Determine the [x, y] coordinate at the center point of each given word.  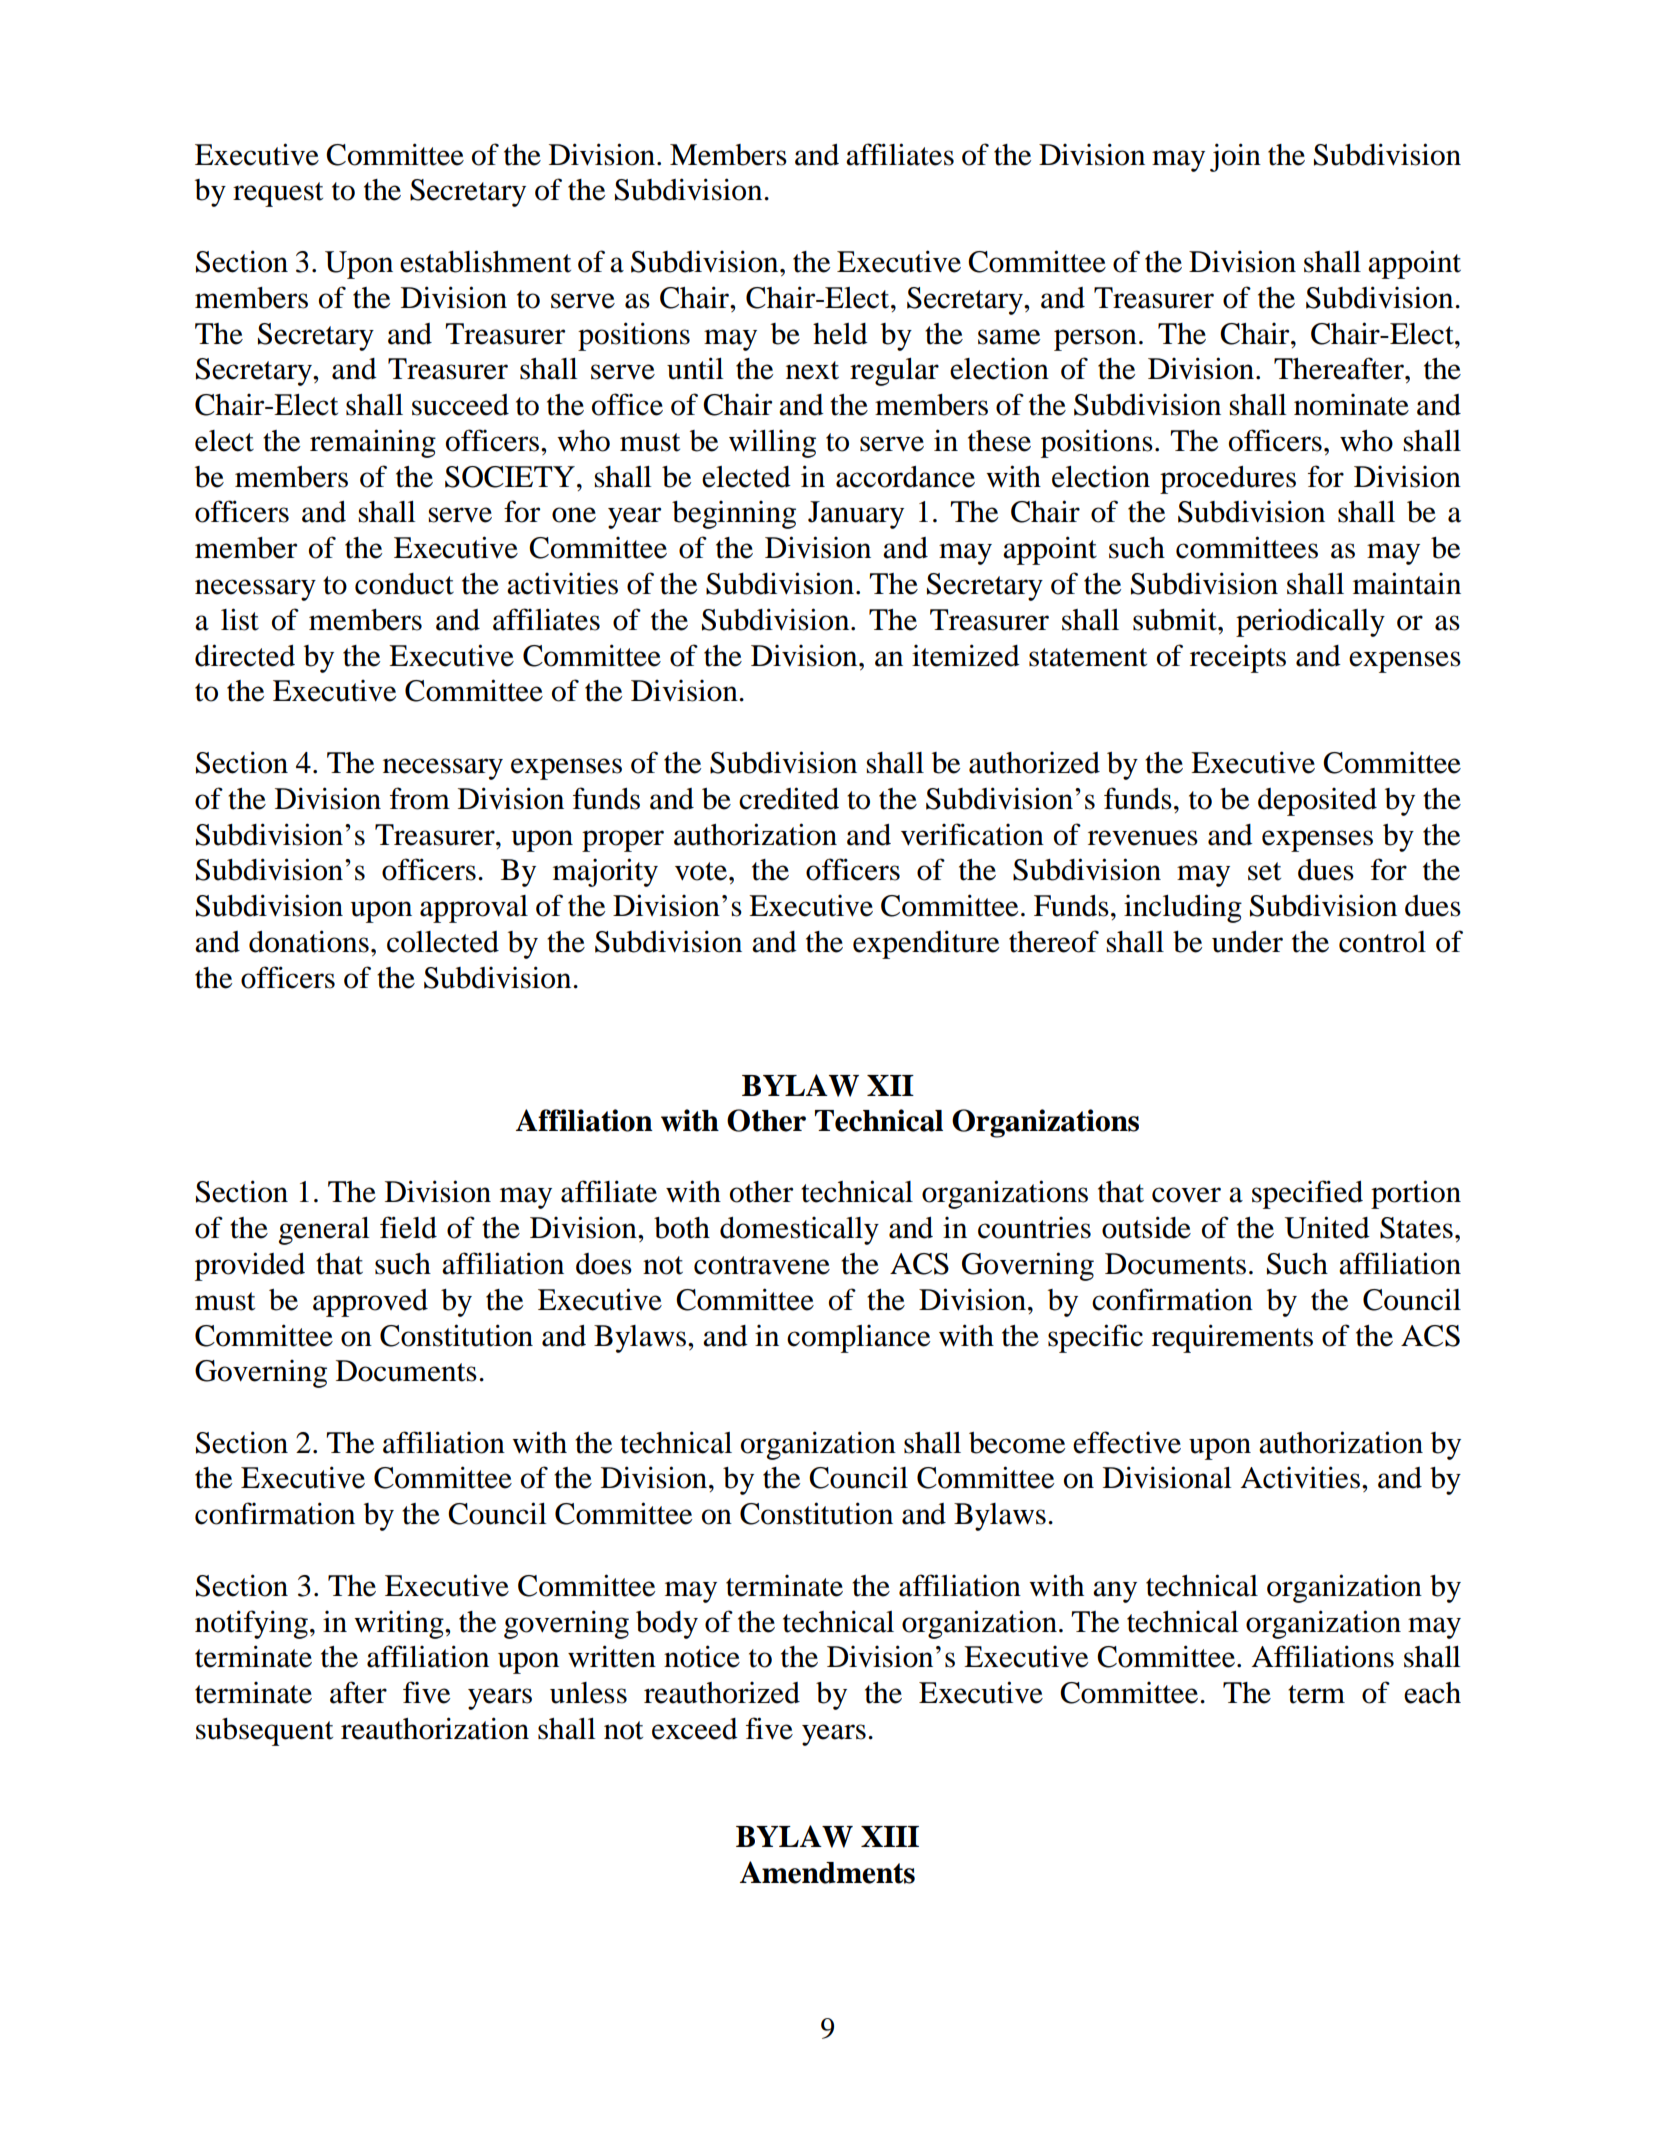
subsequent [264, 1732]
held [840, 334]
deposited [1317, 802]
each [1432, 1693]
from [420, 798]
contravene [762, 1265]
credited [789, 798]
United [1327, 1227]
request [278, 194]
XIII [890, 1836]
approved [370, 1303]
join [1235, 157]
